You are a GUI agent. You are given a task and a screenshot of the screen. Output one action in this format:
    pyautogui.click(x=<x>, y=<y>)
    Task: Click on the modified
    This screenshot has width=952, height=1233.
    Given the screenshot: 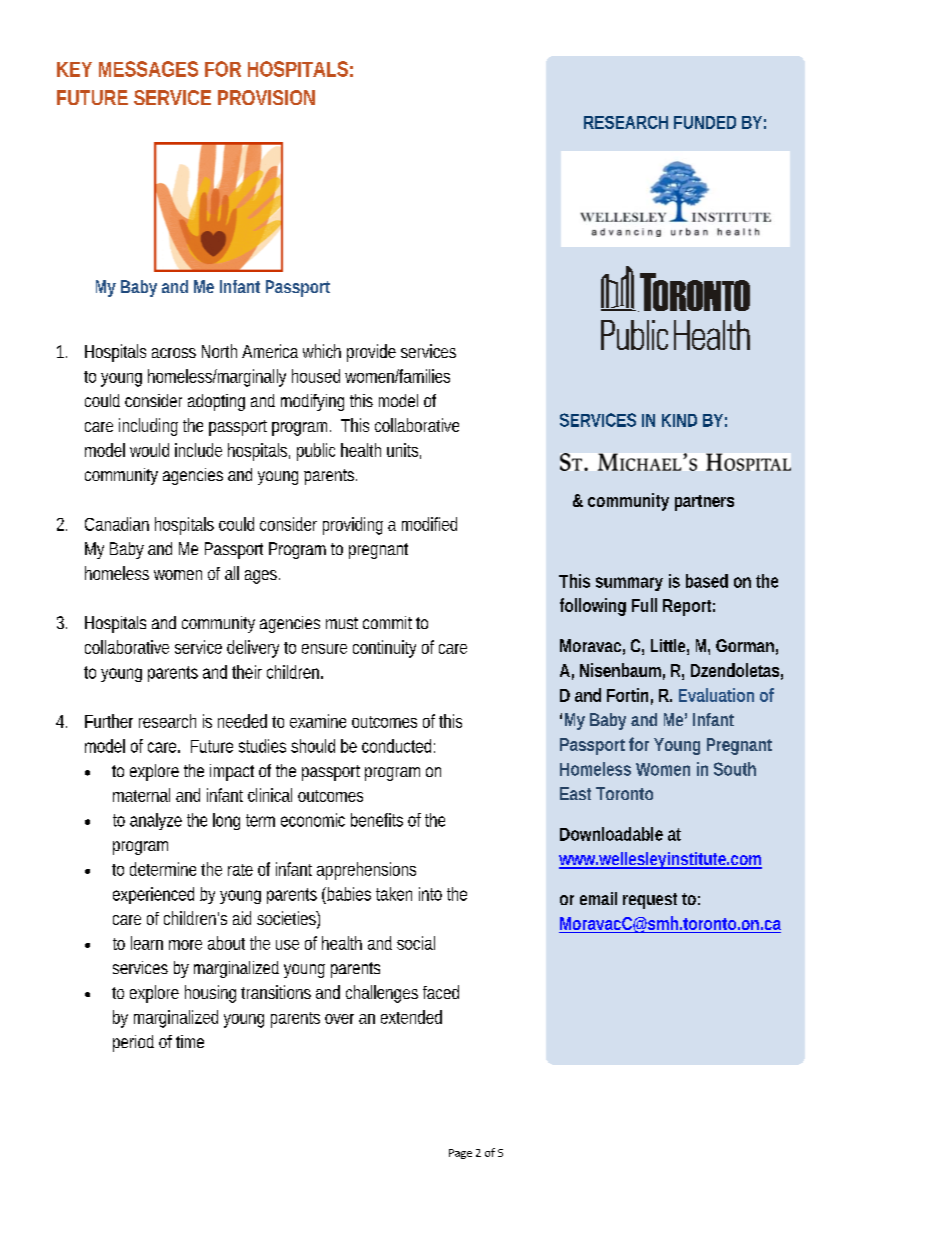 What is the action you would take?
    pyautogui.click(x=429, y=524)
